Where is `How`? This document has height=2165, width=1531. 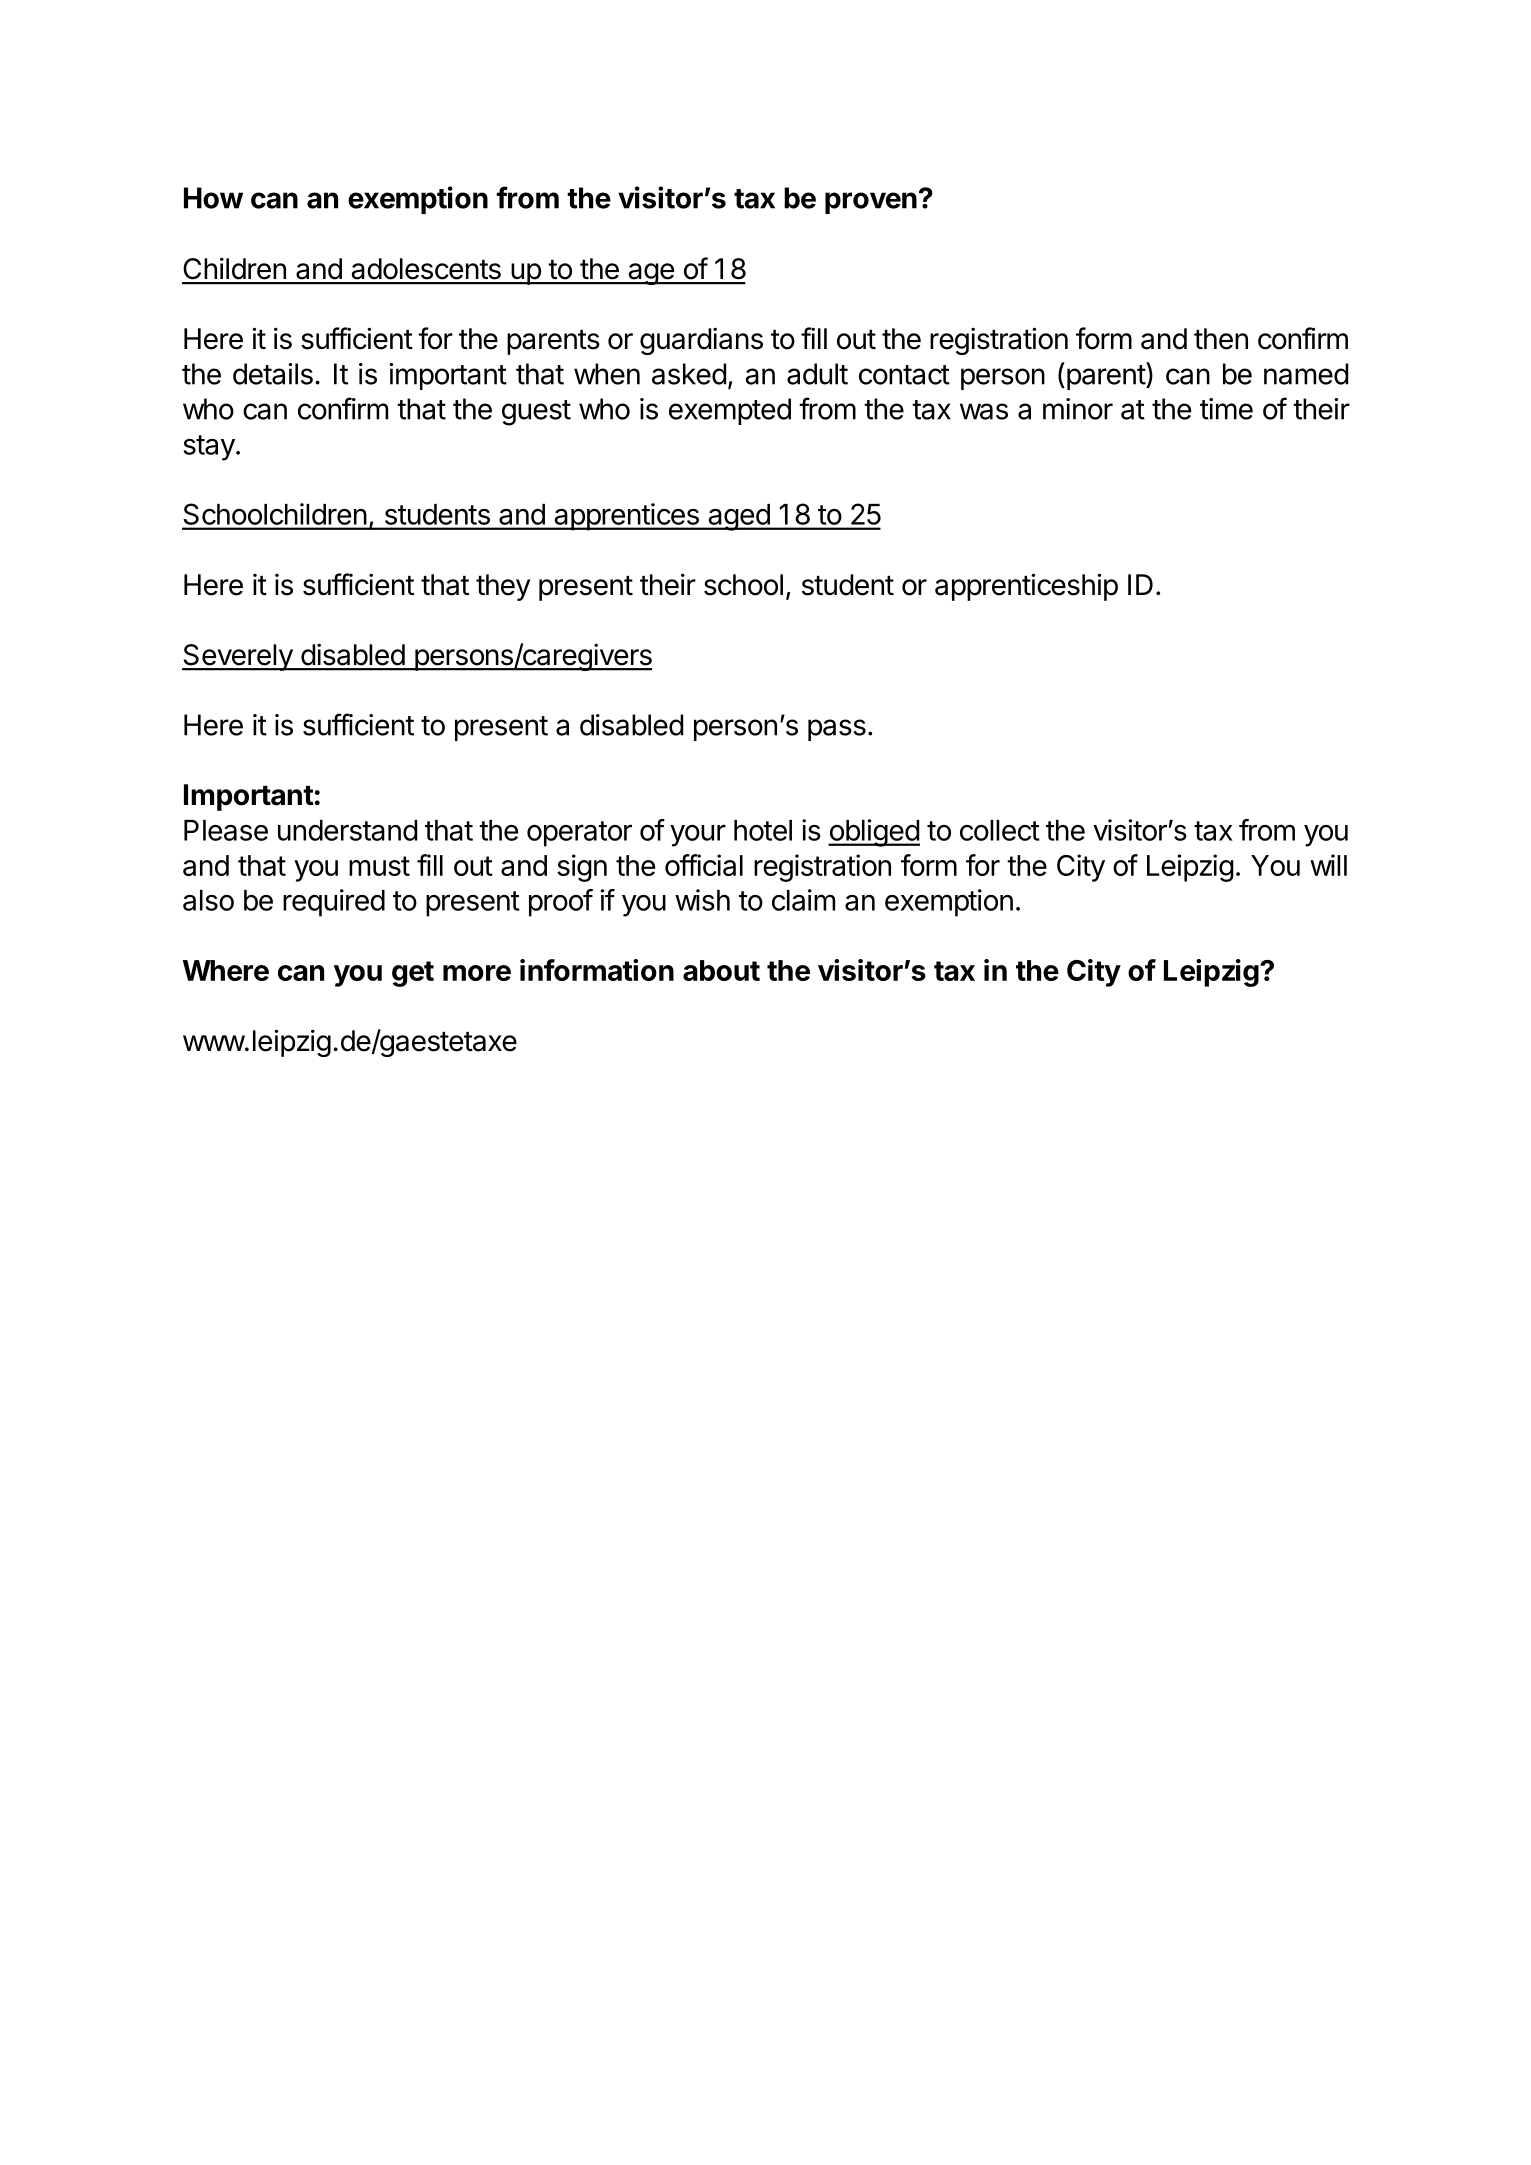
How is located at coordinates (213, 198).
